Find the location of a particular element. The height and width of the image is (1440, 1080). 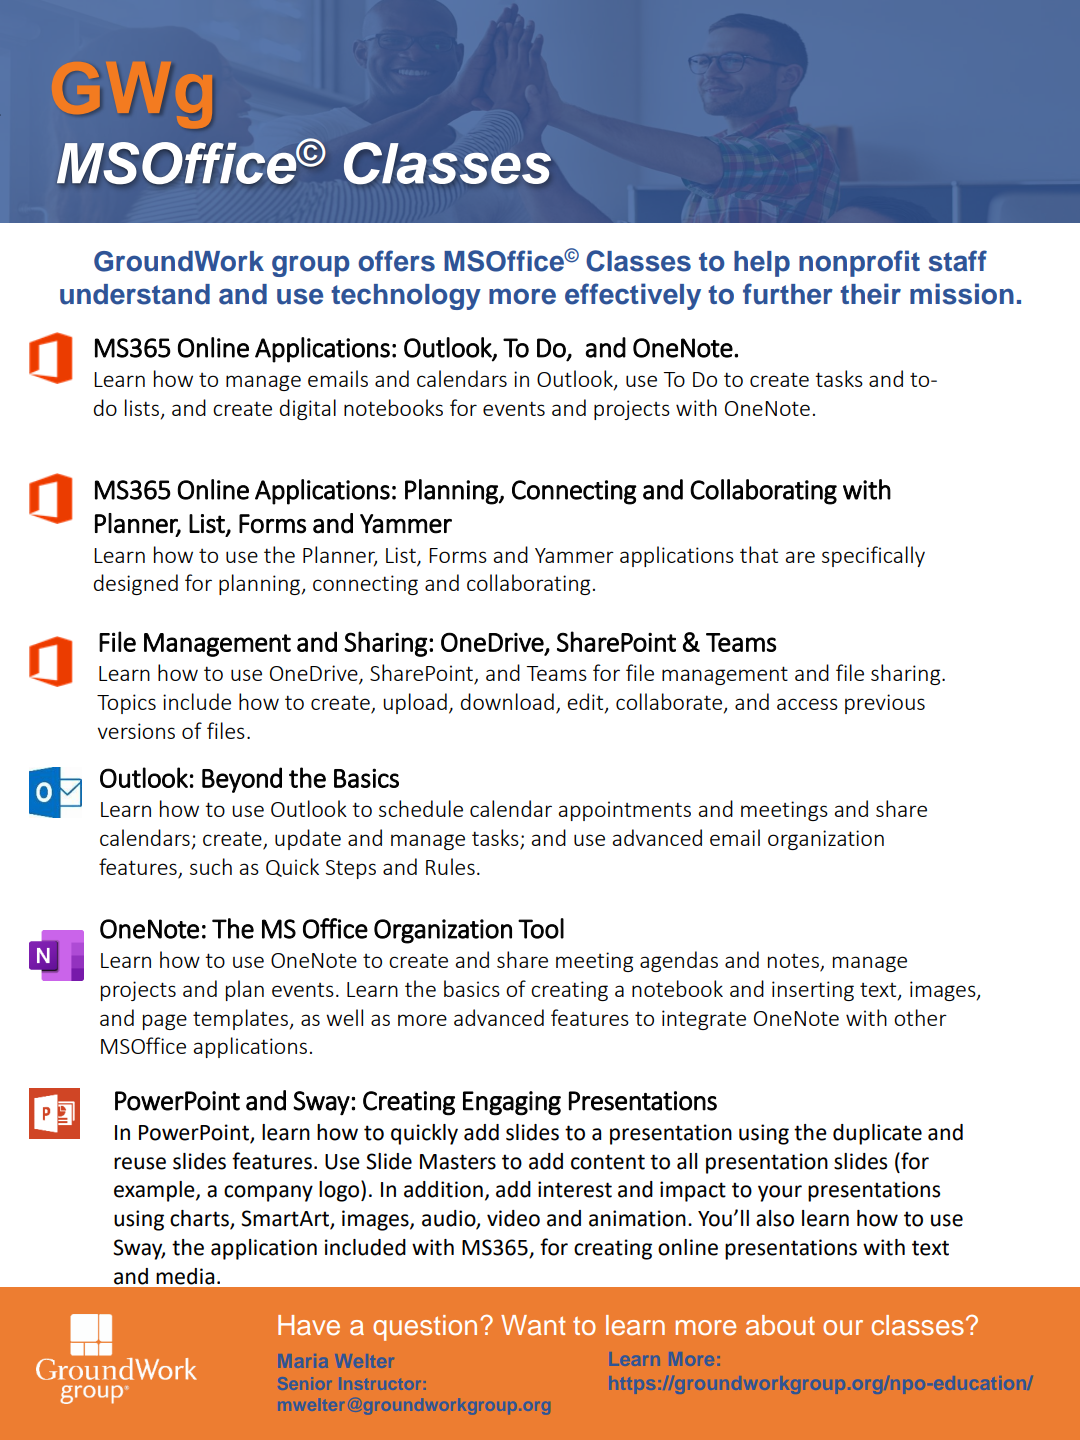

Tool is located at coordinates (541, 928).
